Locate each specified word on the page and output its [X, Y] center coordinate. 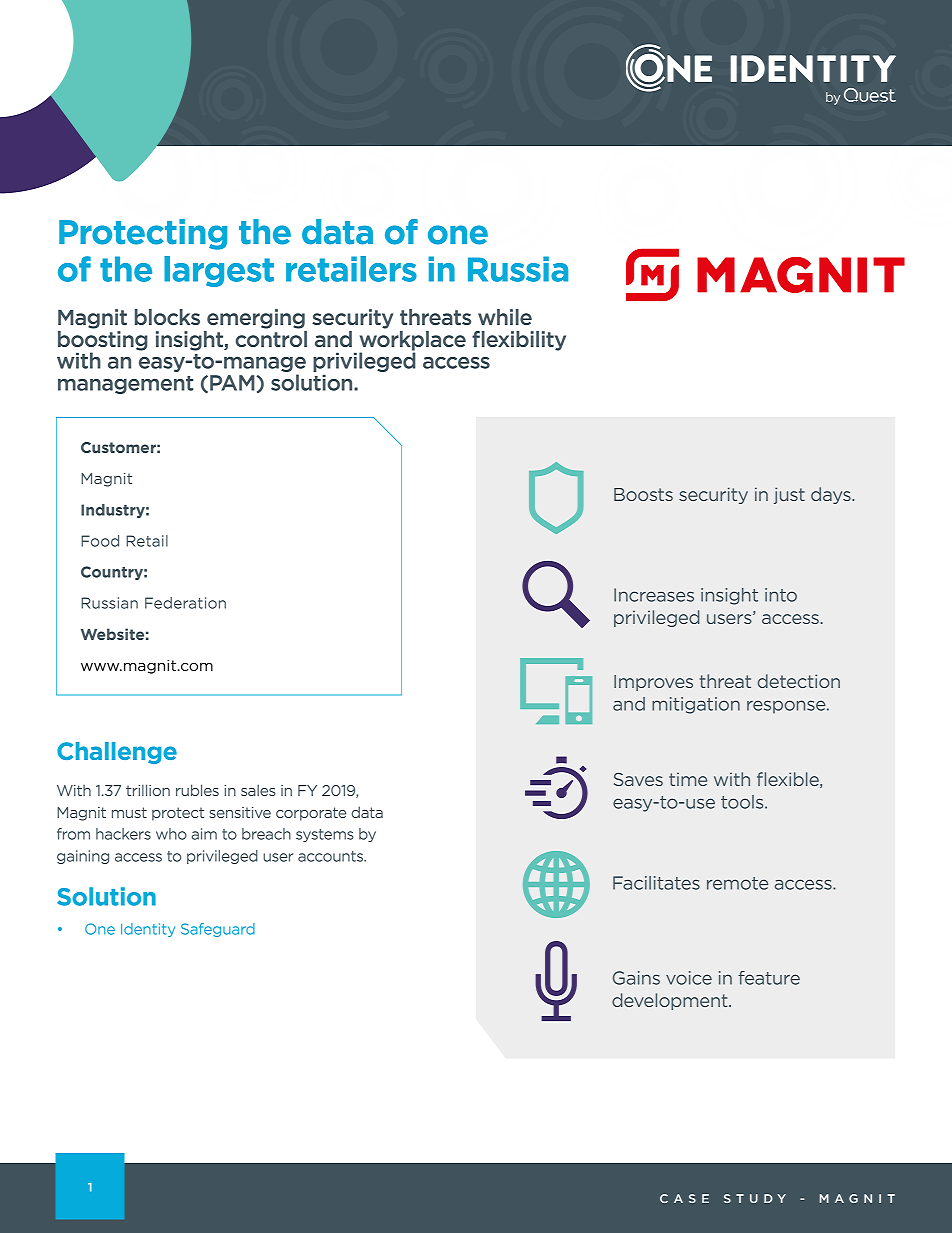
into [781, 595]
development [671, 1001]
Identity [148, 930]
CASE [684, 1198]
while [505, 317]
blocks [167, 317]
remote [737, 883]
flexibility [519, 341]
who [171, 834]
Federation [185, 603]
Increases [654, 595]
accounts [332, 856]
